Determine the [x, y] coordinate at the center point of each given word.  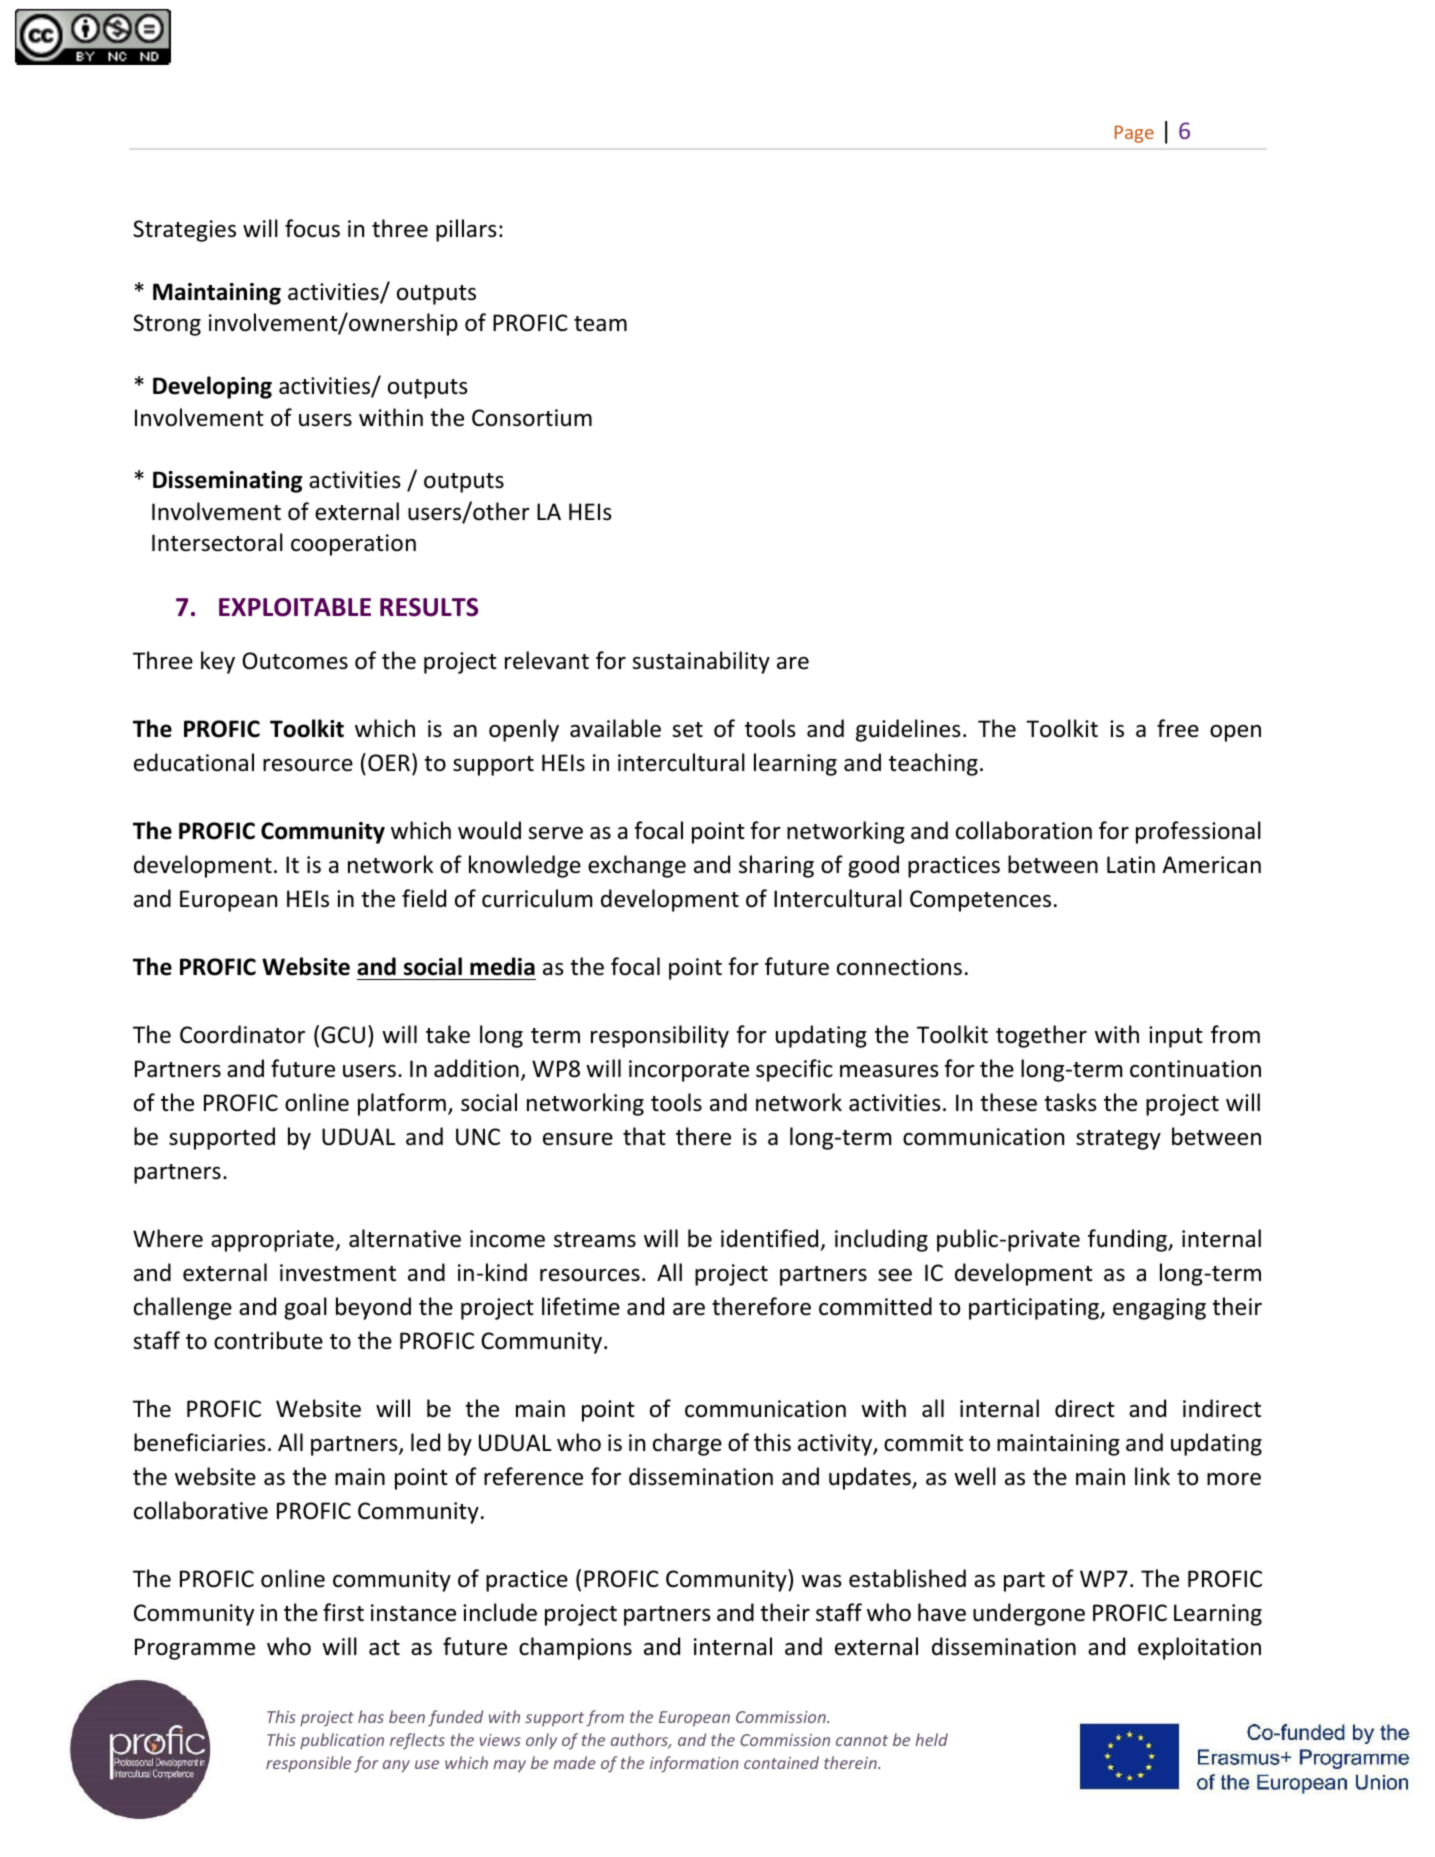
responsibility [660, 1036]
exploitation [1199, 1648]
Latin [1131, 865]
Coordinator [242, 1034]
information [694, 1764]
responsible [308, 1764]
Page [1134, 134]
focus [312, 228]
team [600, 324]
